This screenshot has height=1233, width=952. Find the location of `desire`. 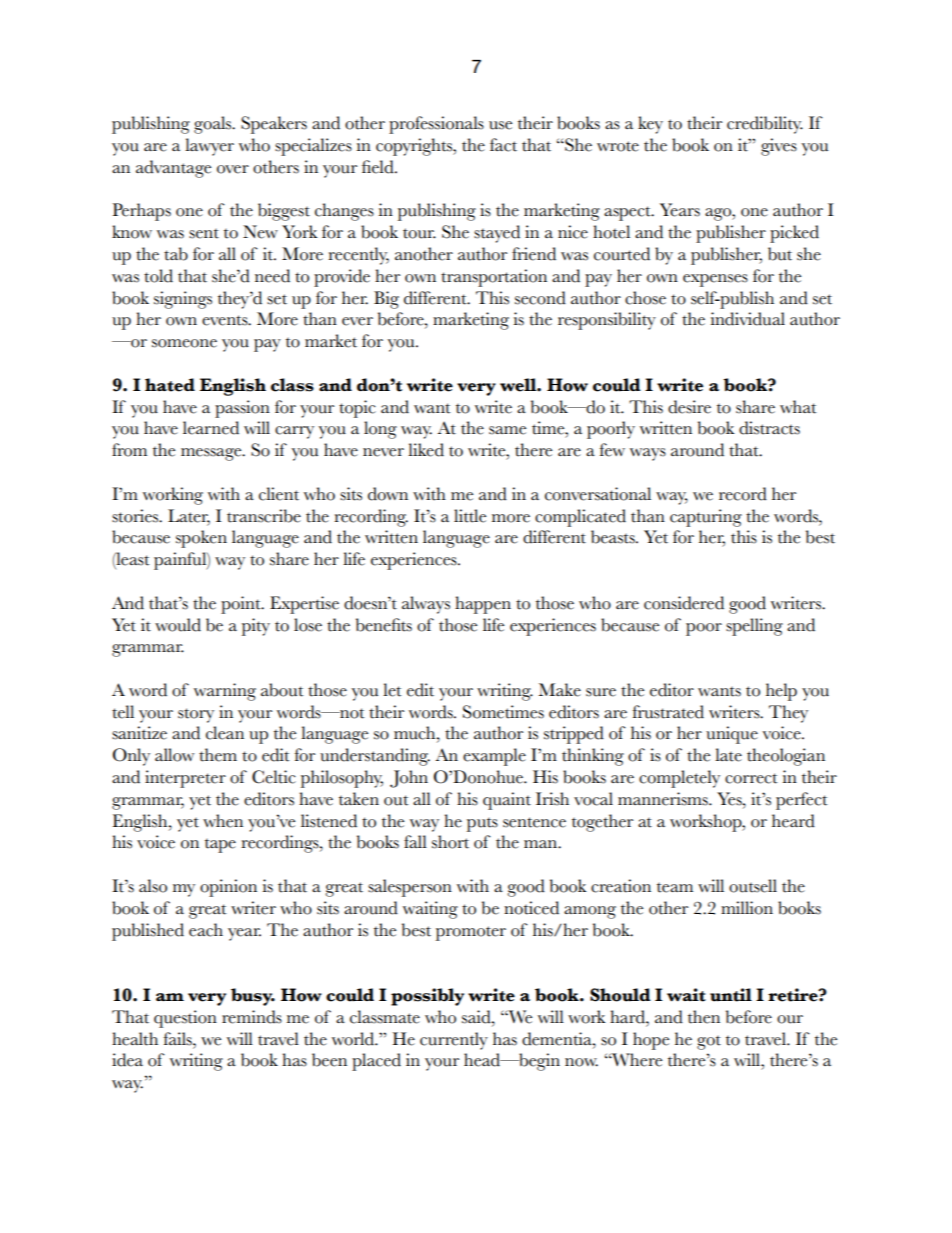

desire is located at coordinates (689, 407).
